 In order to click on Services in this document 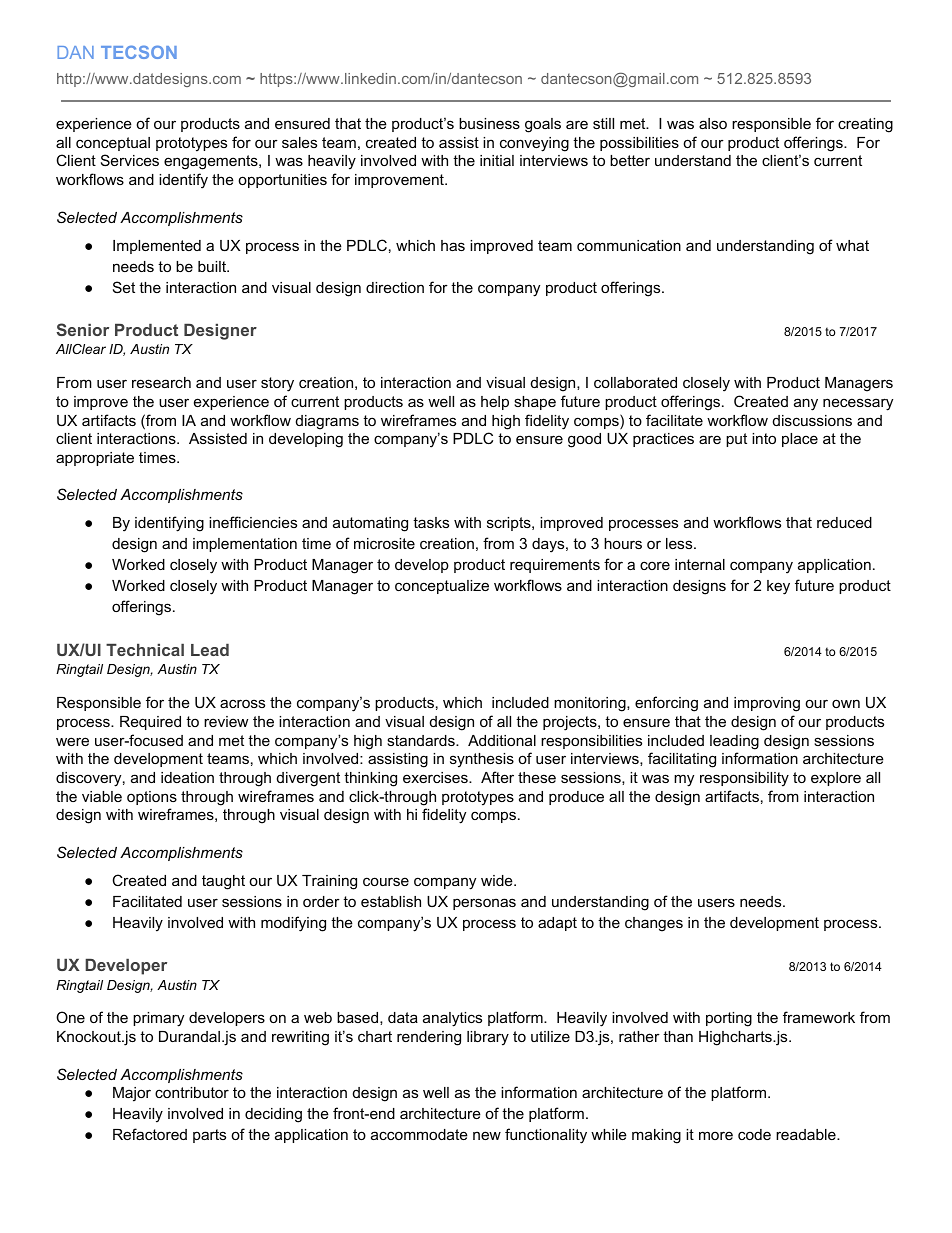, I will do `click(130, 160)`.
